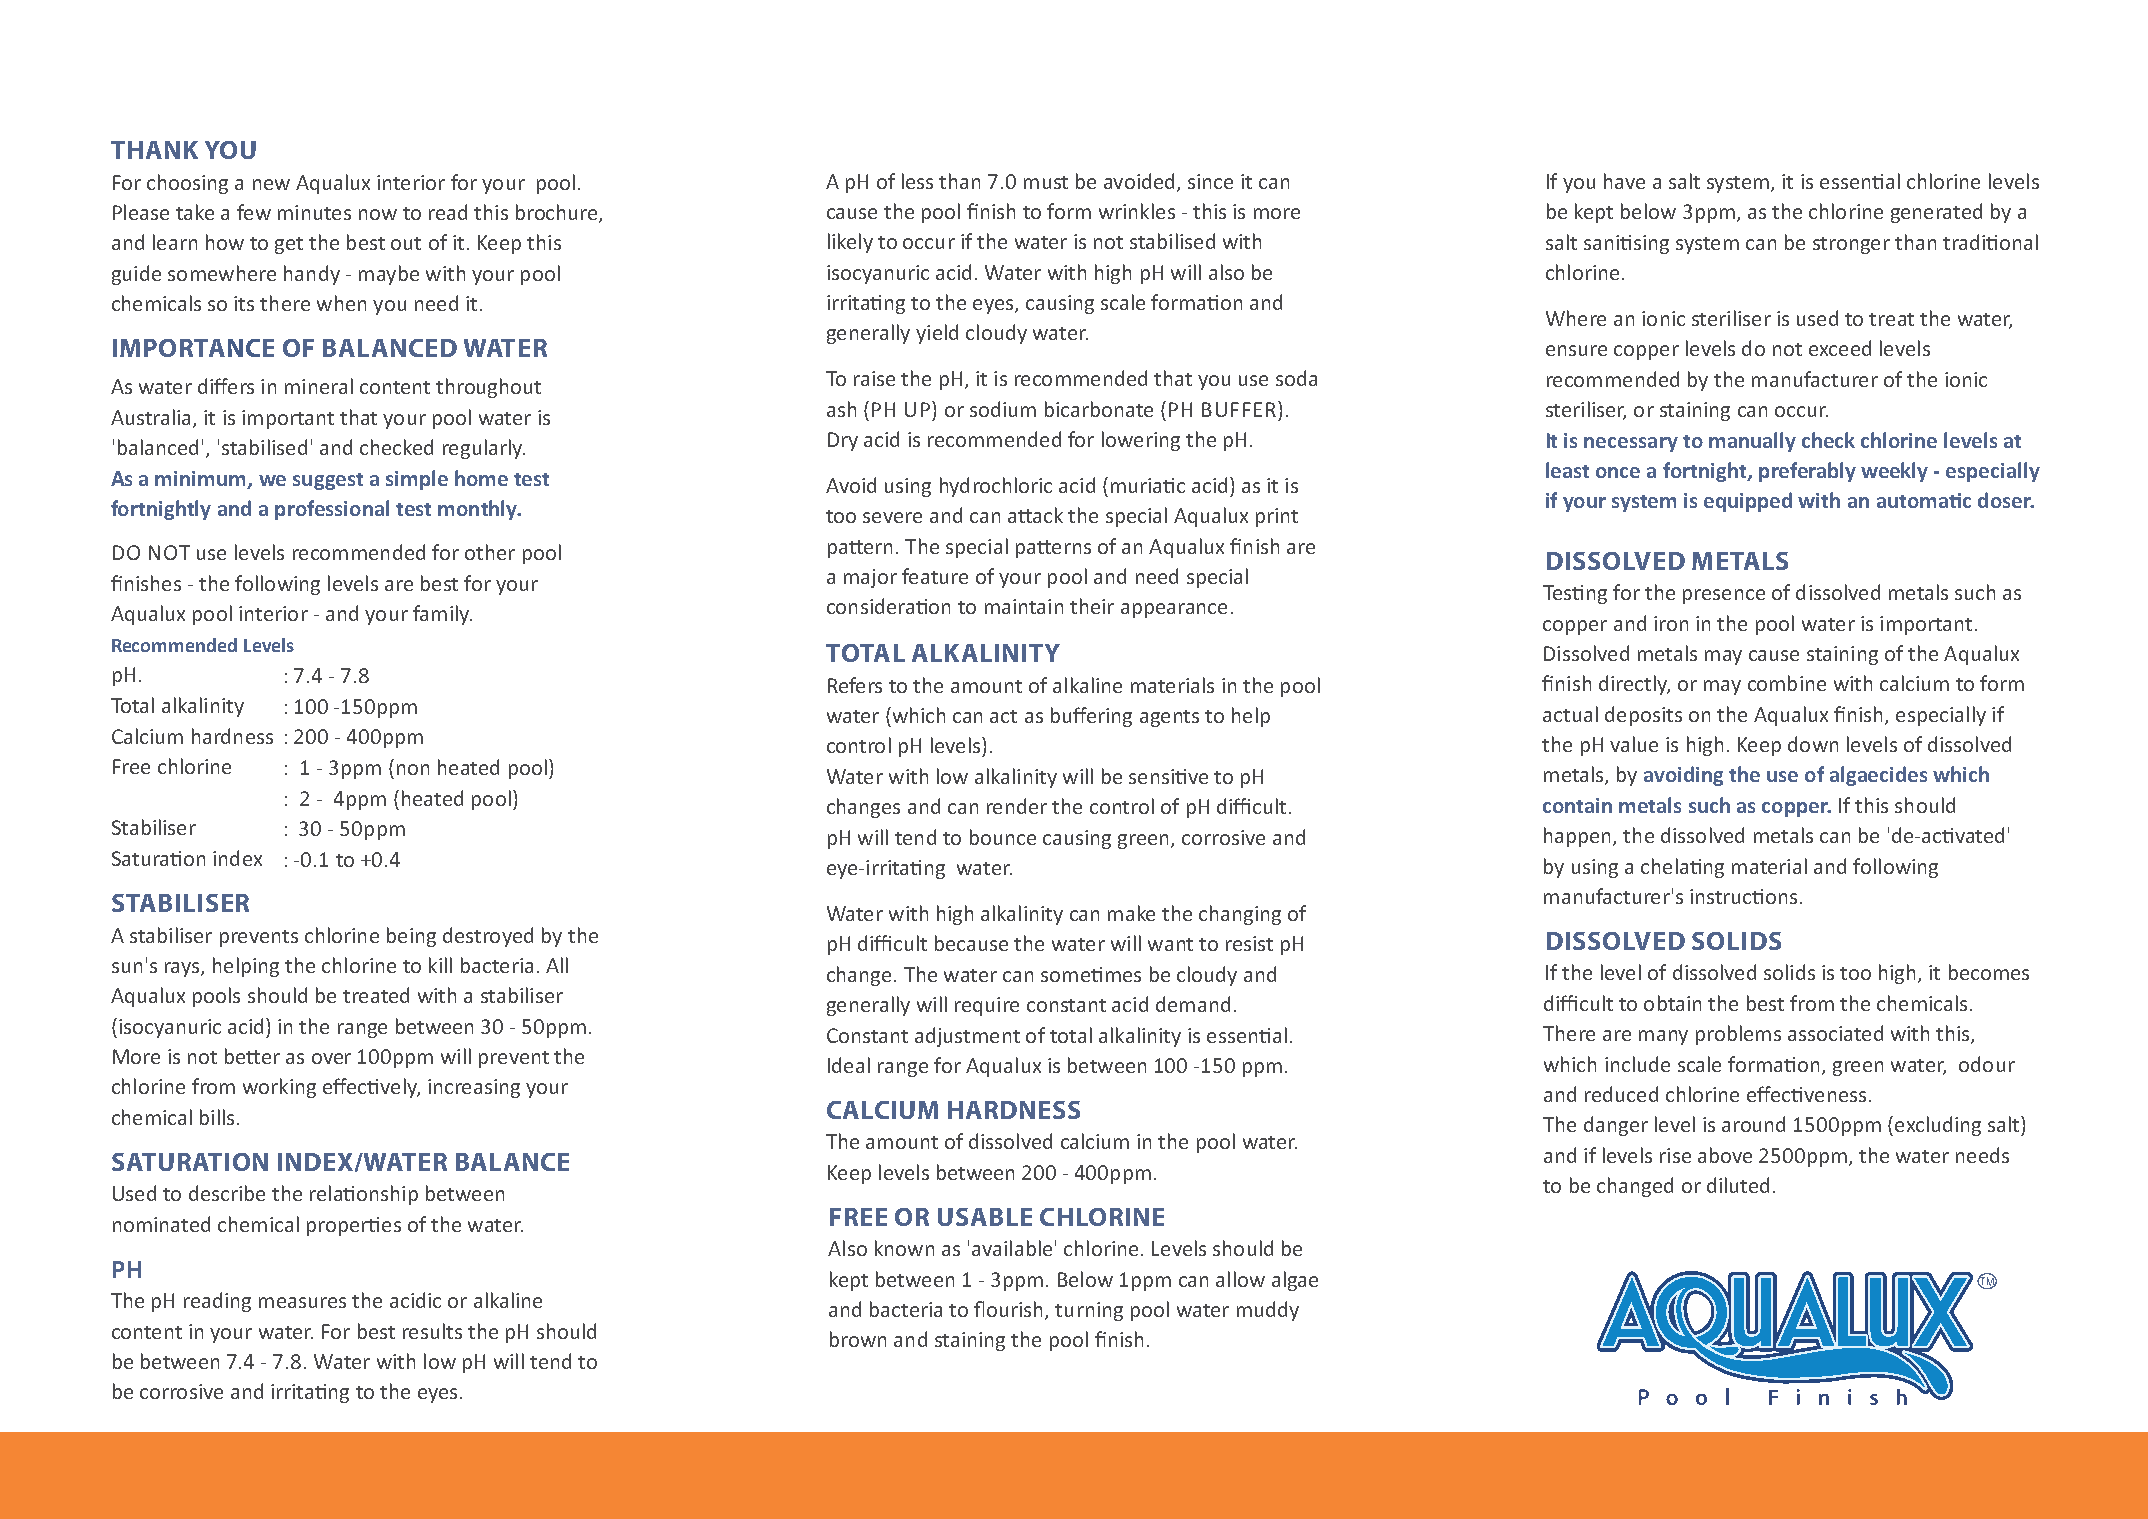 The image size is (2148, 1519). I want to click on simple, so click(417, 480).
